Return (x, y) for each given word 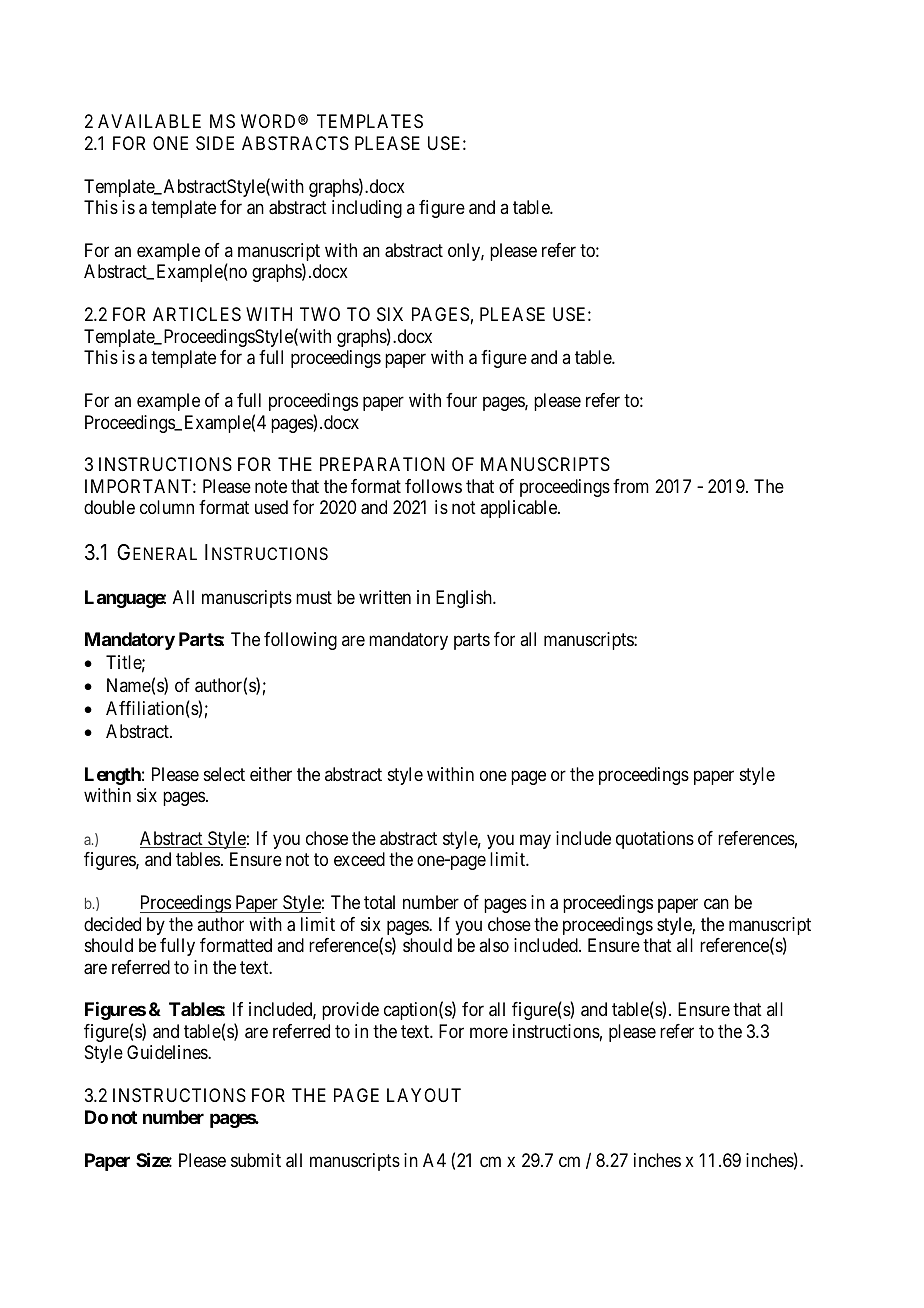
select (224, 774)
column (167, 507)
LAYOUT (424, 1095)
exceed (359, 859)
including (367, 209)
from (631, 486)
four (461, 400)
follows (433, 486)
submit (256, 1160)
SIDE (215, 143)
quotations (655, 840)
